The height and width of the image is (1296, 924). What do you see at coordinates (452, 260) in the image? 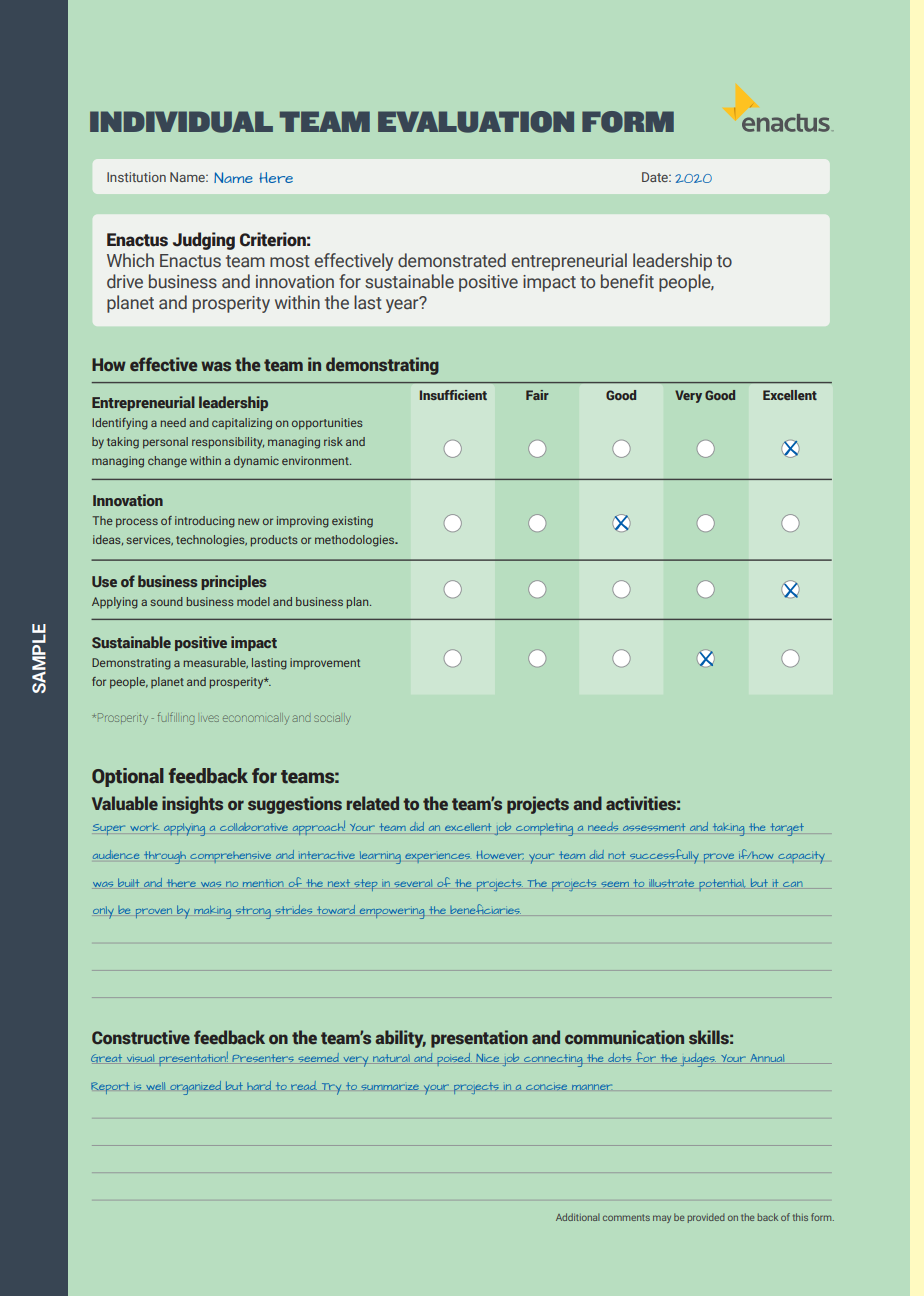
I see `demonstrated` at bounding box center [452, 260].
